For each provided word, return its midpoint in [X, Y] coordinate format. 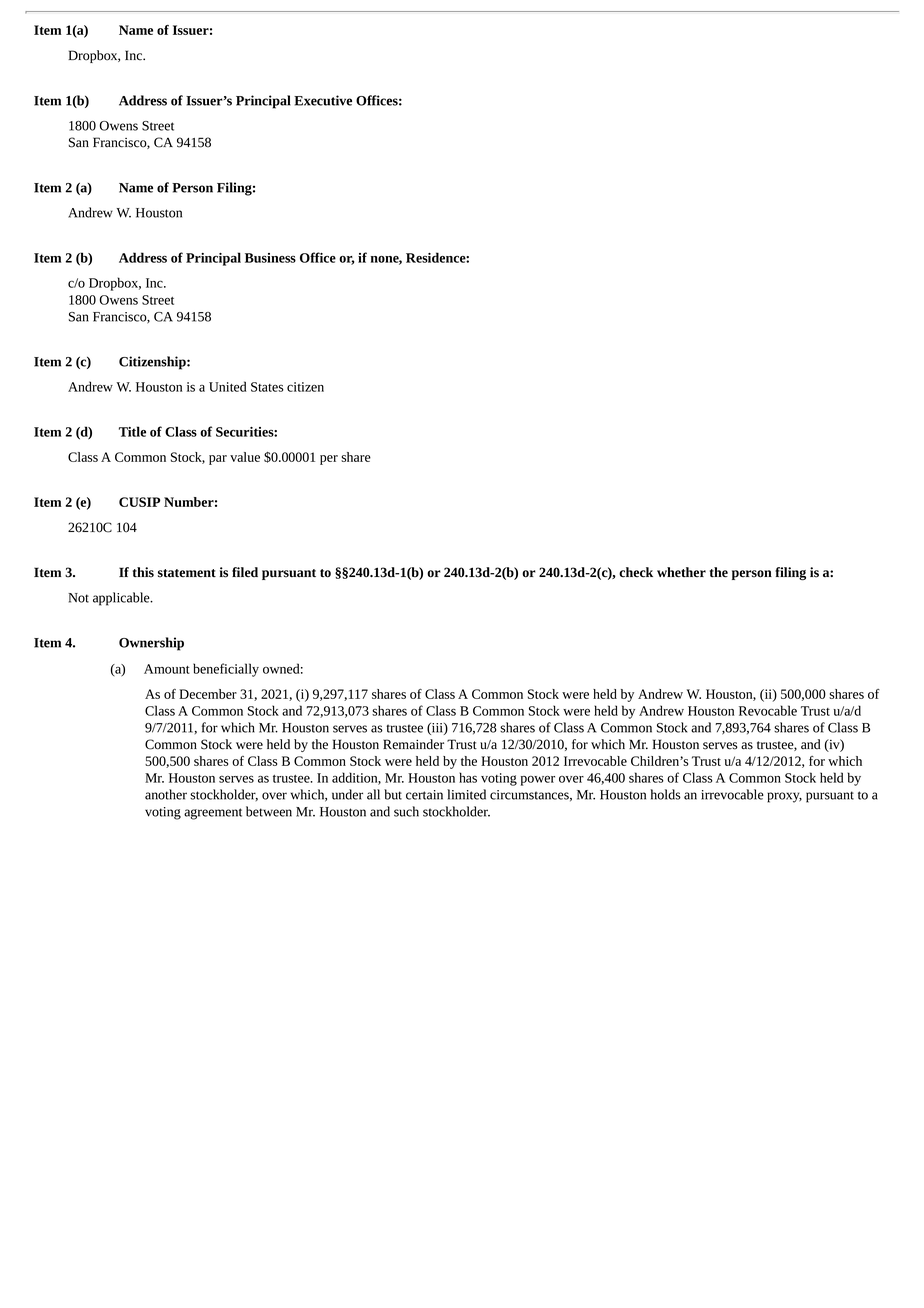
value [245, 457]
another [166, 794]
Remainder [413, 744]
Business [270, 258]
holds [665, 794]
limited [466, 794]
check [636, 572]
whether [681, 572]
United [228, 386]
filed [245, 572]
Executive [323, 100]
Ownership [151, 644]
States [267, 387]
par [218, 460]
